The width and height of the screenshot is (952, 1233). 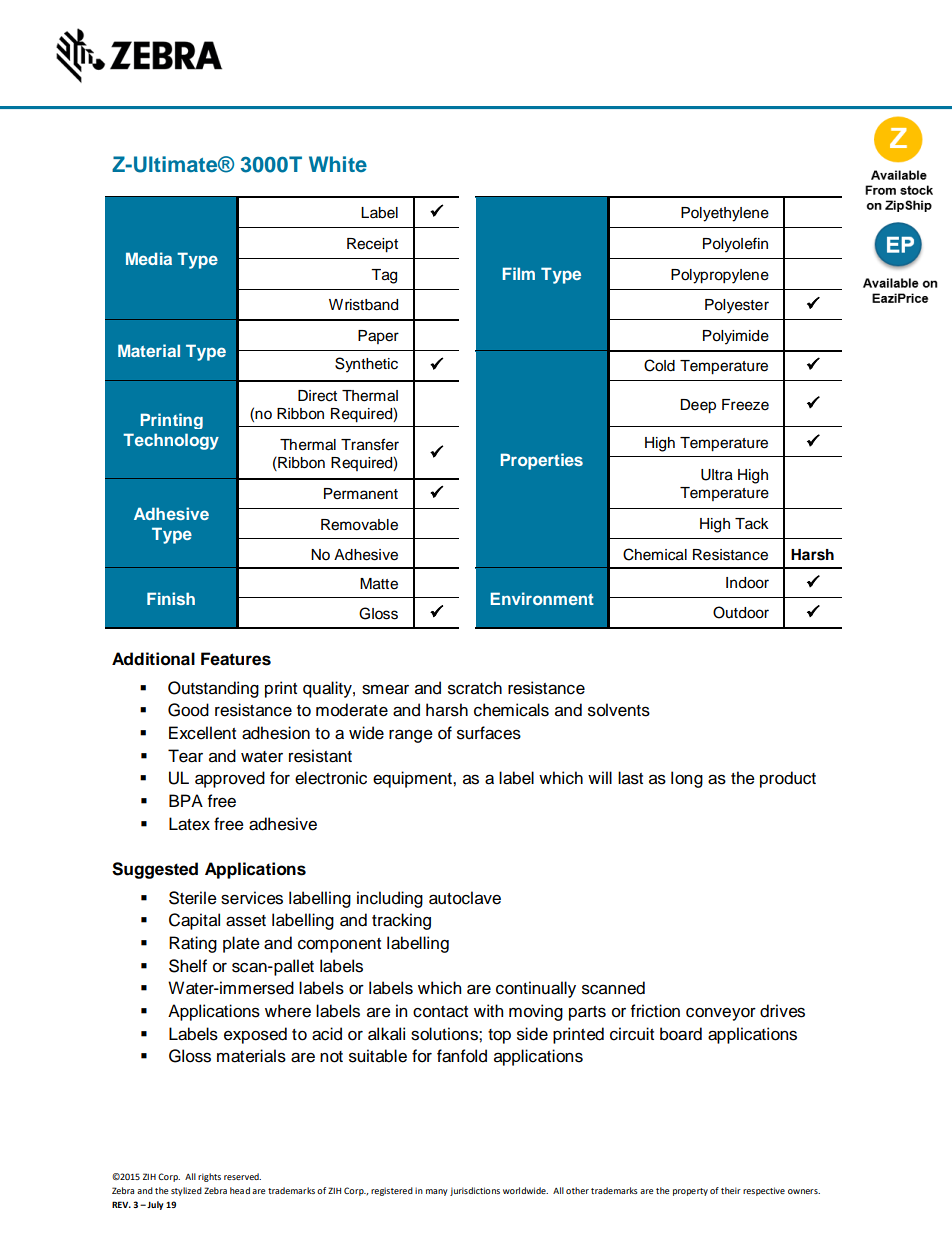 What do you see at coordinates (731, 1190) in the screenshot?
I see `their` at bounding box center [731, 1190].
